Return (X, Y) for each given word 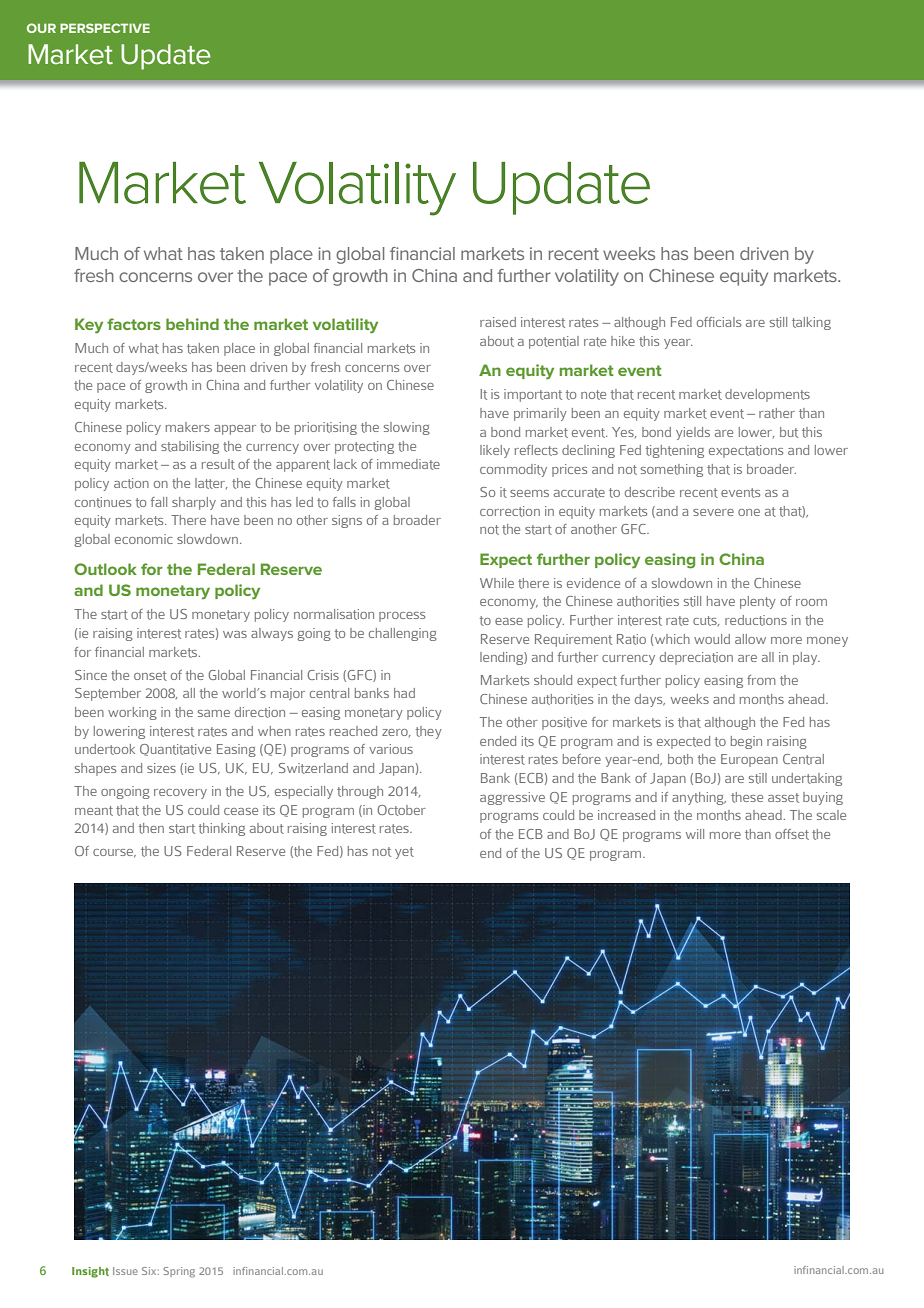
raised (498, 322)
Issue (125, 1271)
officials (719, 322)
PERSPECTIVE (105, 28)
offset (792, 834)
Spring (179, 1272)
